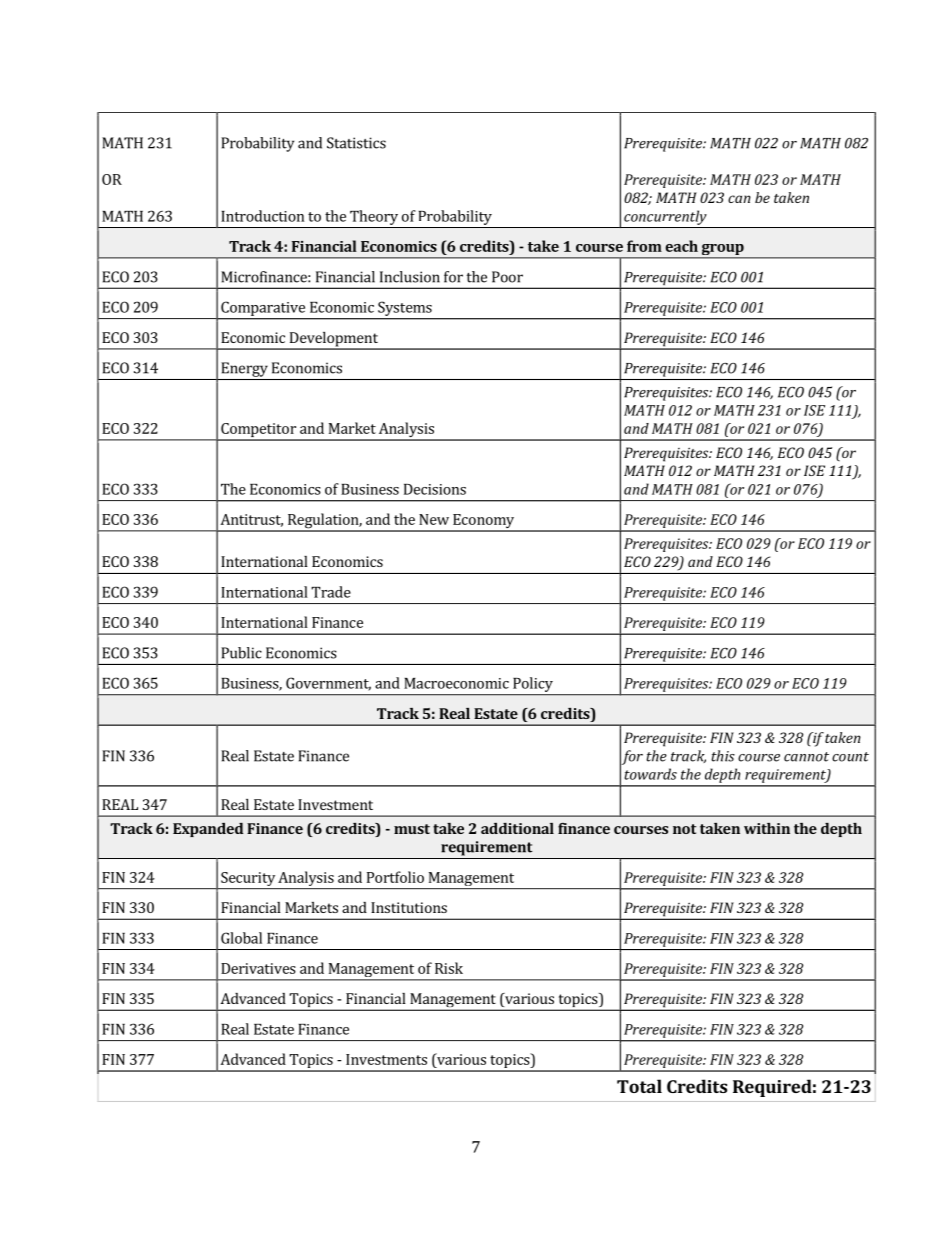  What do you see at coordinates (533, 684) in the screenshot?
I see `Policy` at bounding box center [533, 684].
